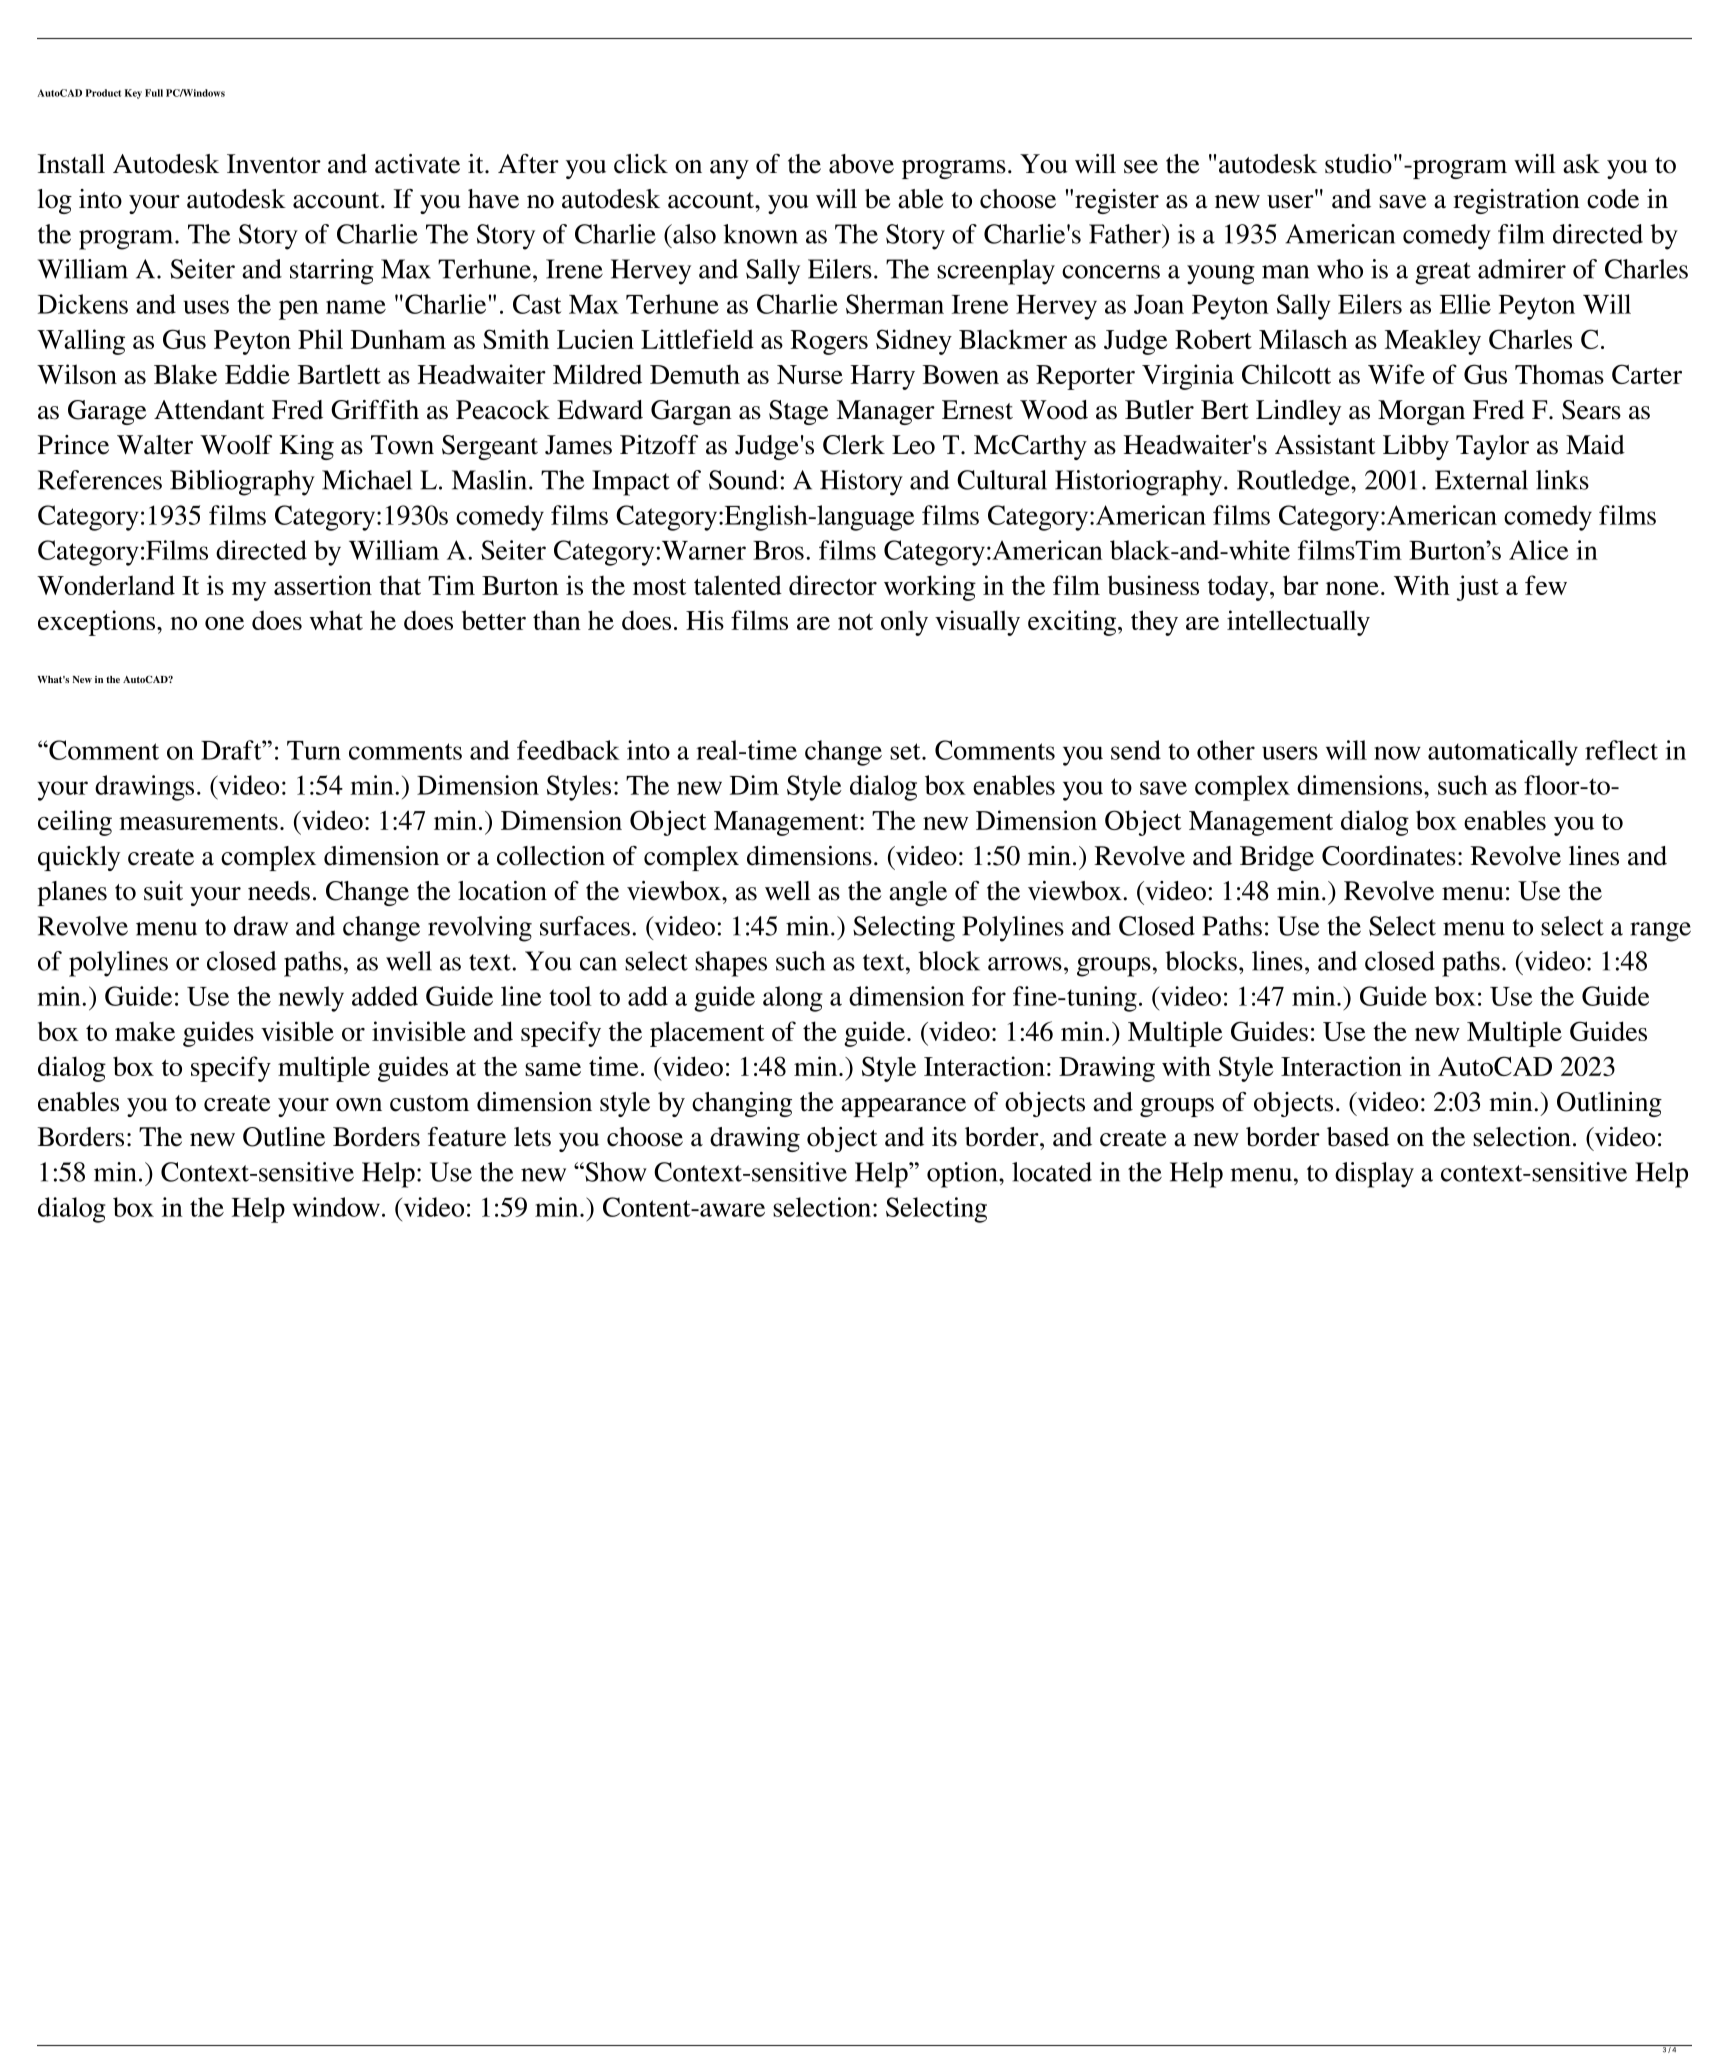 The height and width of the page is (2070, 1729). Describe the element at coordinates (1358, 1137) in the page. I see `based` at that location.
